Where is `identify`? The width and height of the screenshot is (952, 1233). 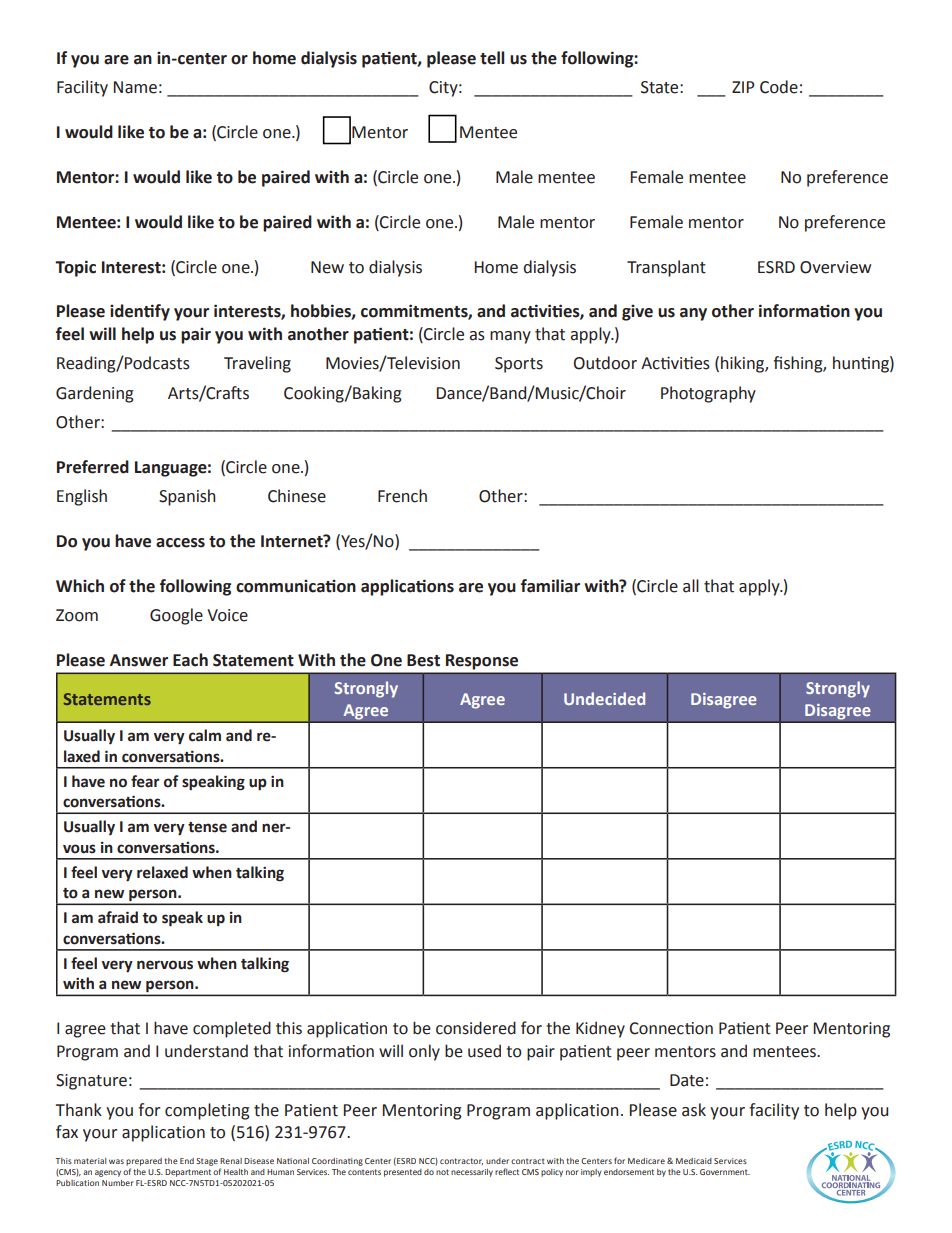
identify is located at coordinates (140, 312).
